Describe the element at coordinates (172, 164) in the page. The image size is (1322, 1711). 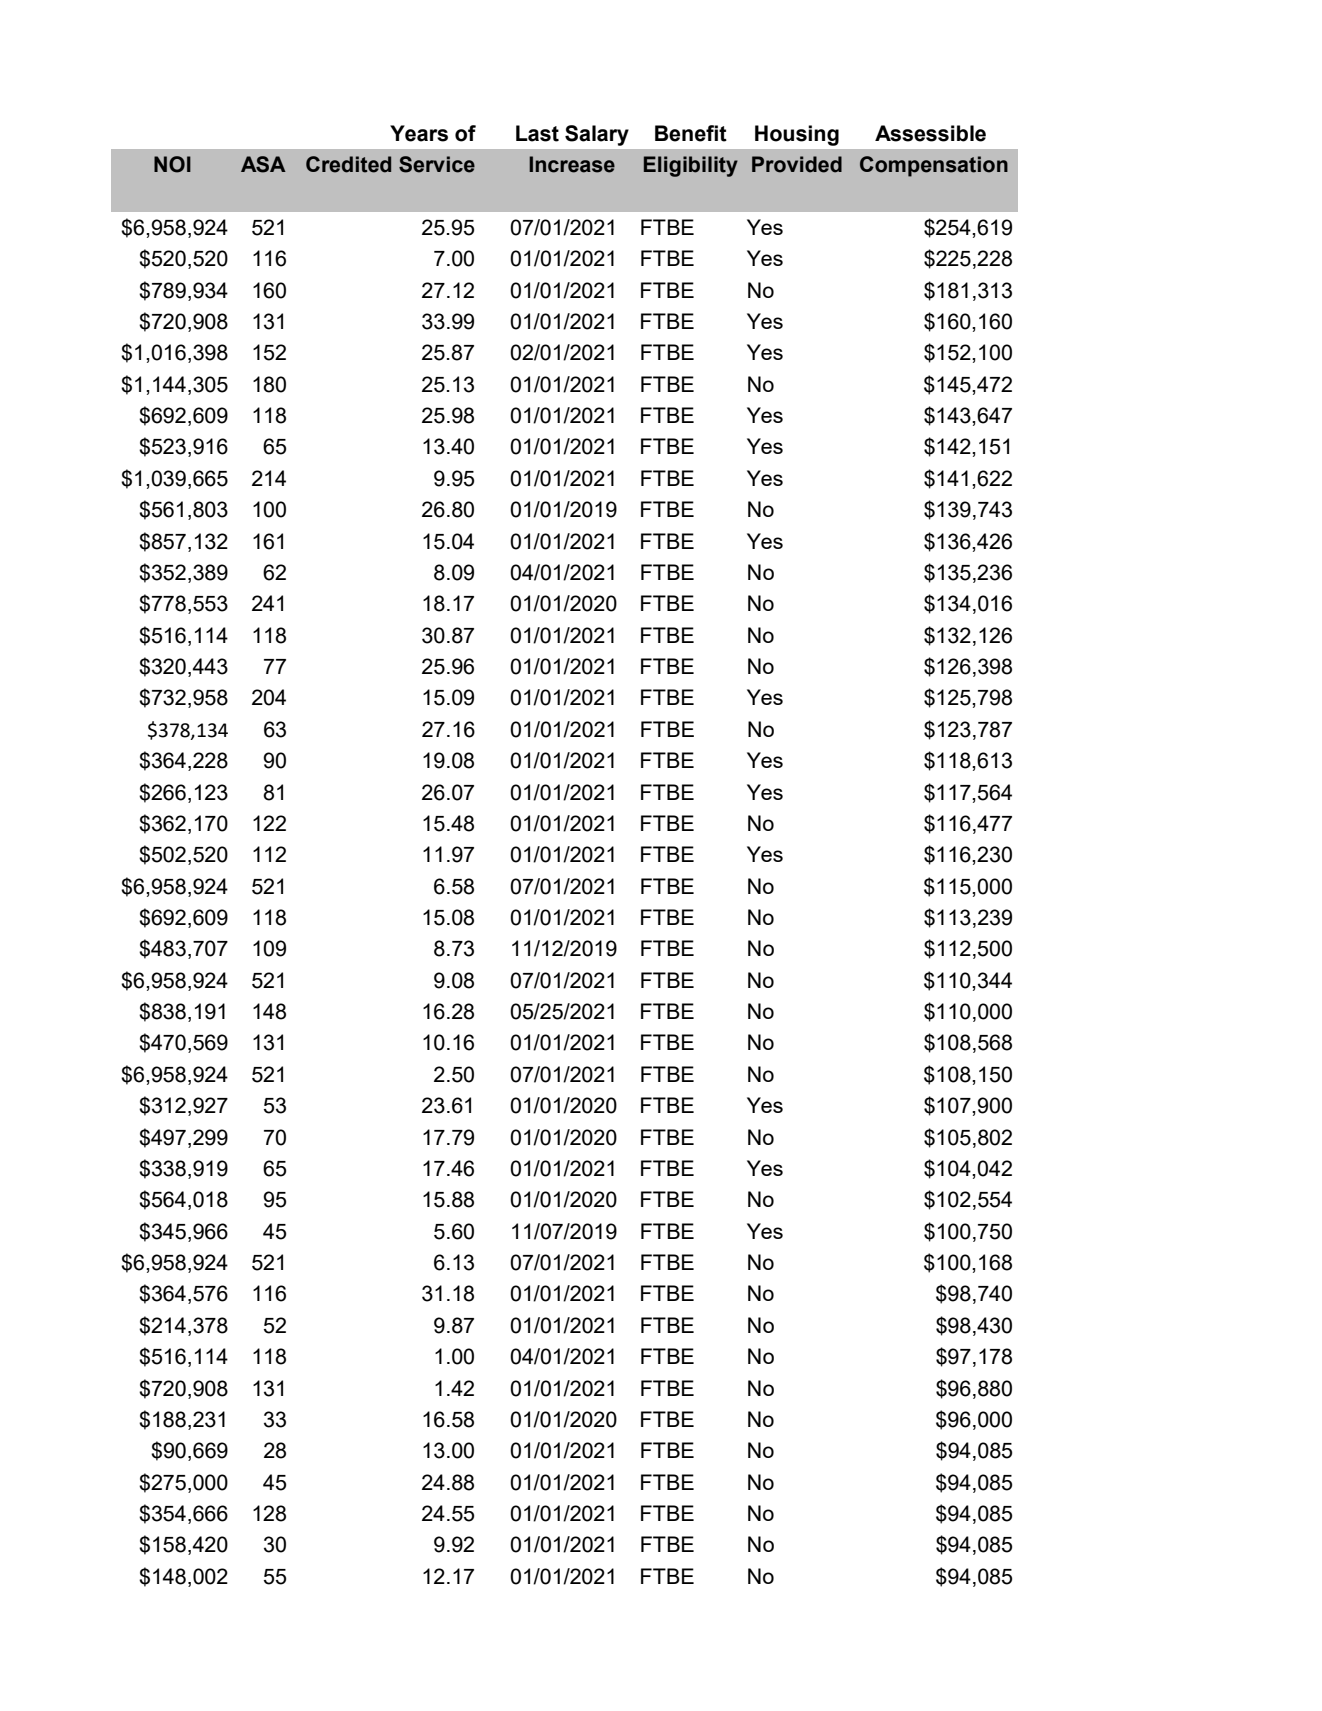
I see `NOI` at that location.
